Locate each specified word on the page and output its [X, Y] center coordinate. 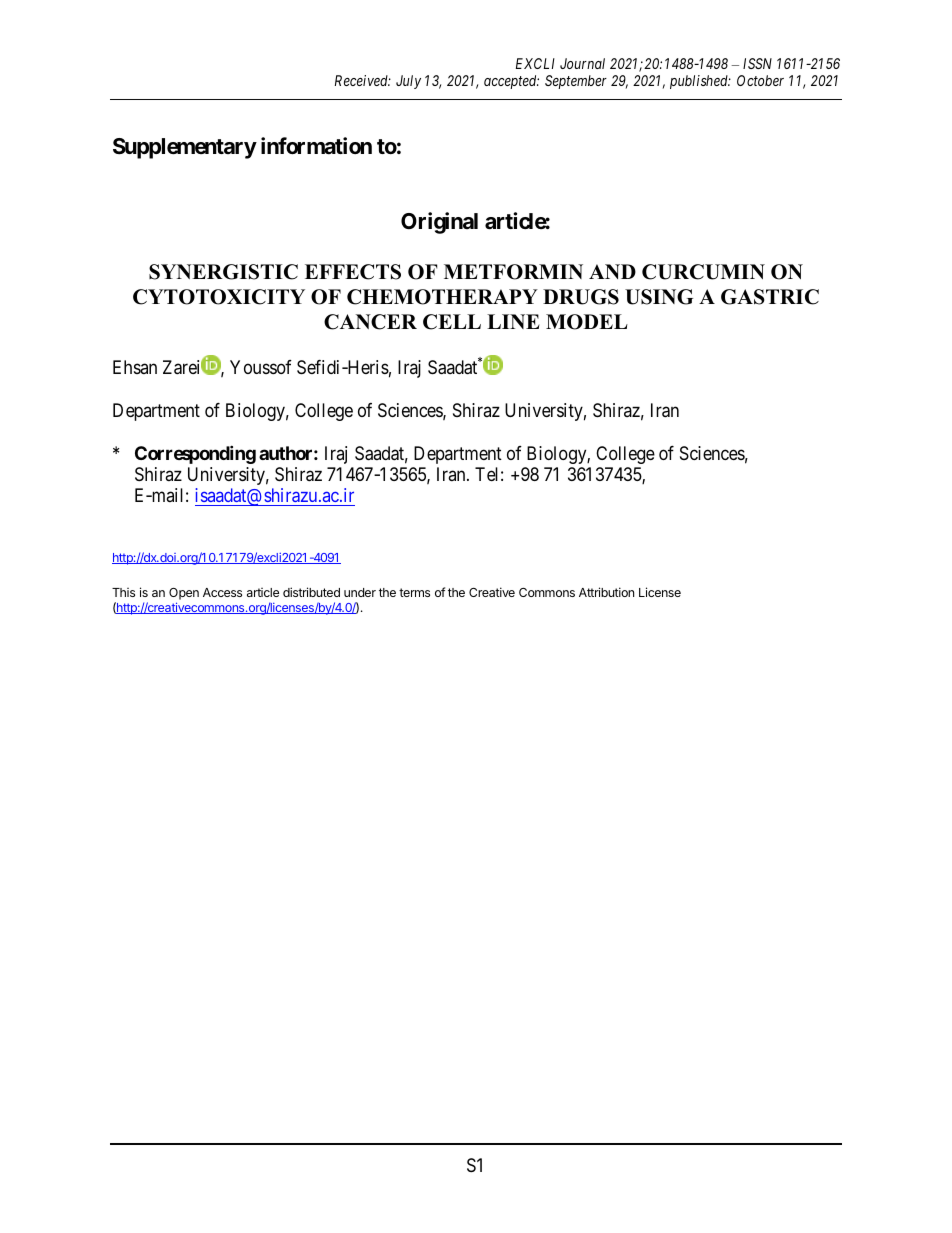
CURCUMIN [703, 272]
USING [659, 297]
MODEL [587, 322]
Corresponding [195, 454]
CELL [452, 322]
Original [439, 223]
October [760, 80]
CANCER [370, 322]
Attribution [606, 592]
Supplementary [185, 148]
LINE [513, 321]
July [408, 82]
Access [222, 592]
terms [414, 592]
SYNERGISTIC [223, 272]
